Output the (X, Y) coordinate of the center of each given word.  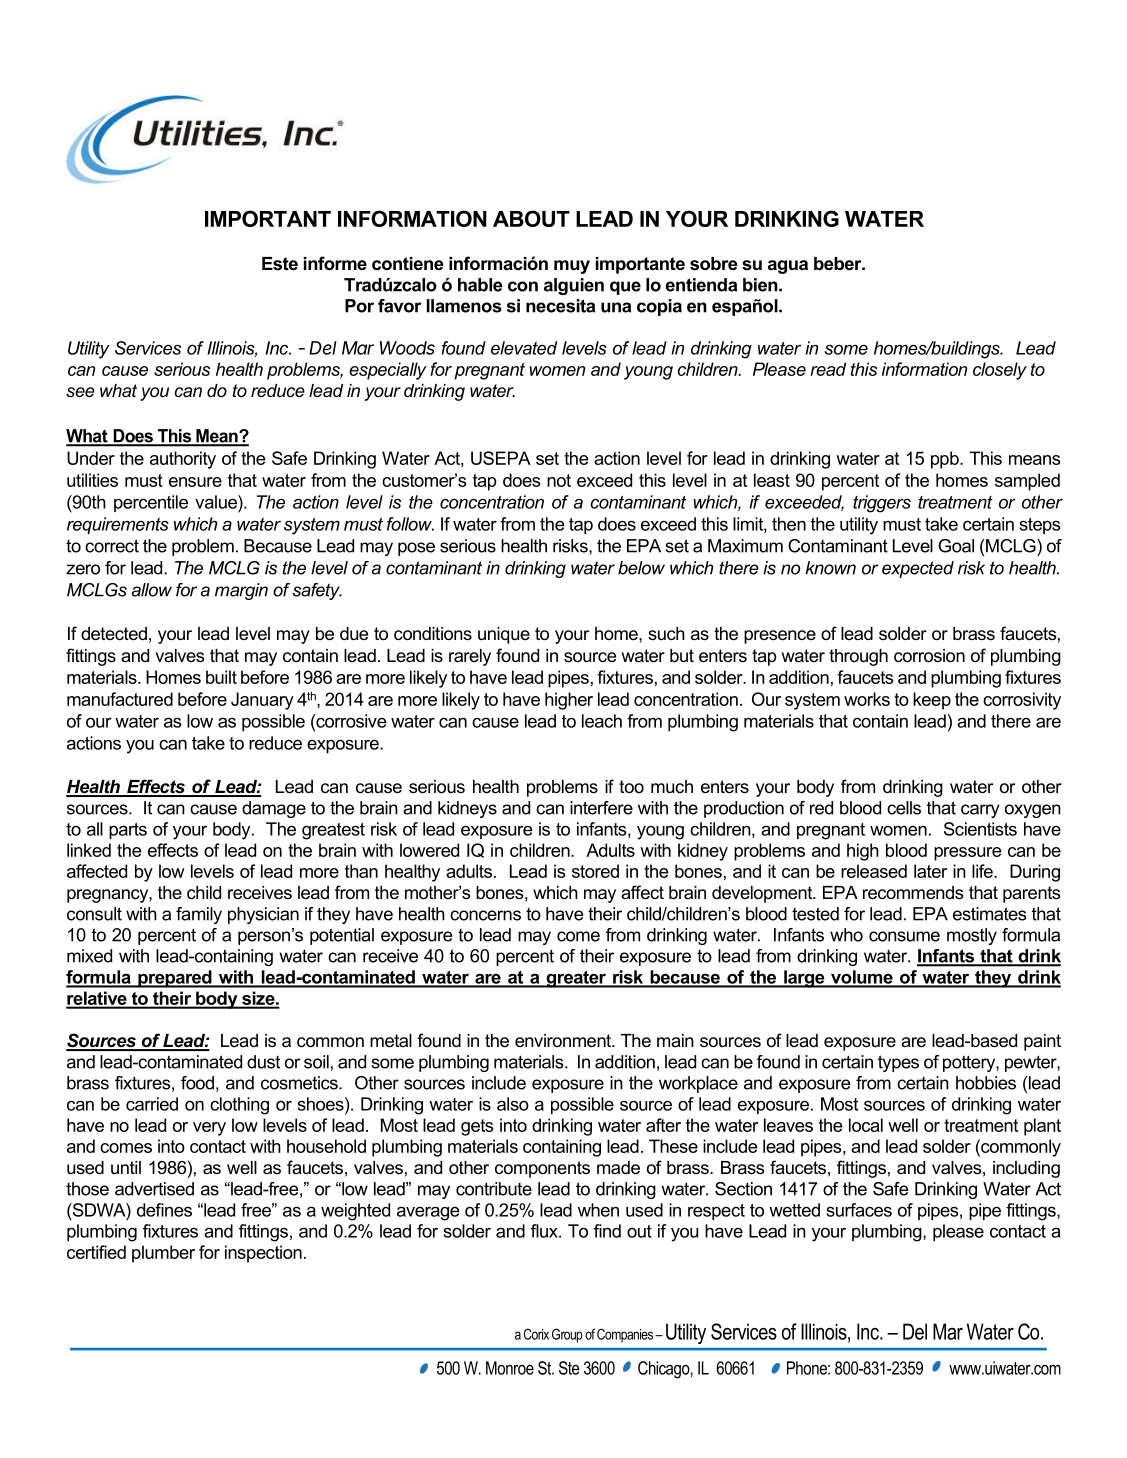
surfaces (859, 1210)
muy (572, 267)
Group (567, 1335)
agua (788, 267)
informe (335, 263)
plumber (163, 1254)
